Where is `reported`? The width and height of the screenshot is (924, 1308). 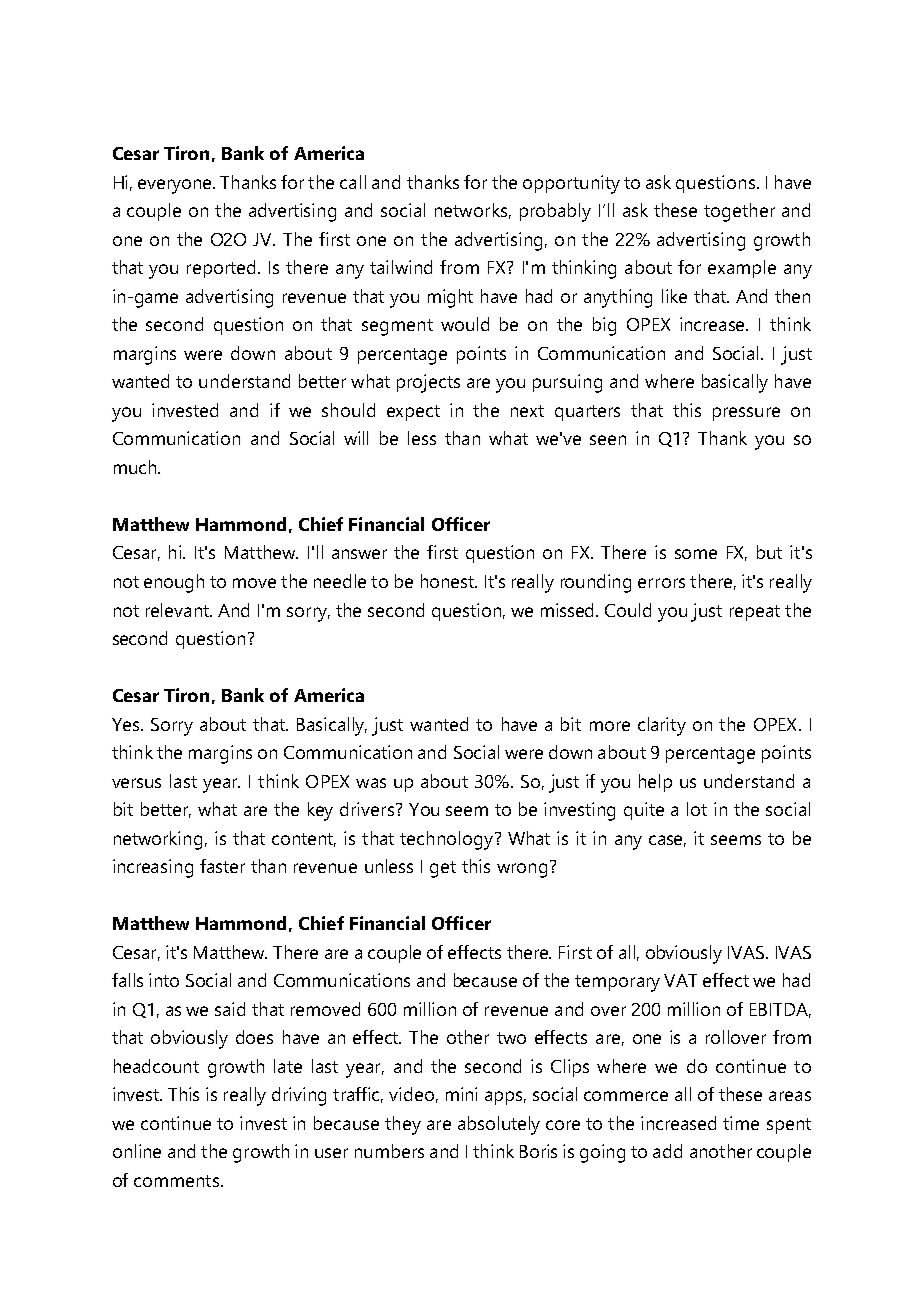 reported is located at coordinates (223, 269).
